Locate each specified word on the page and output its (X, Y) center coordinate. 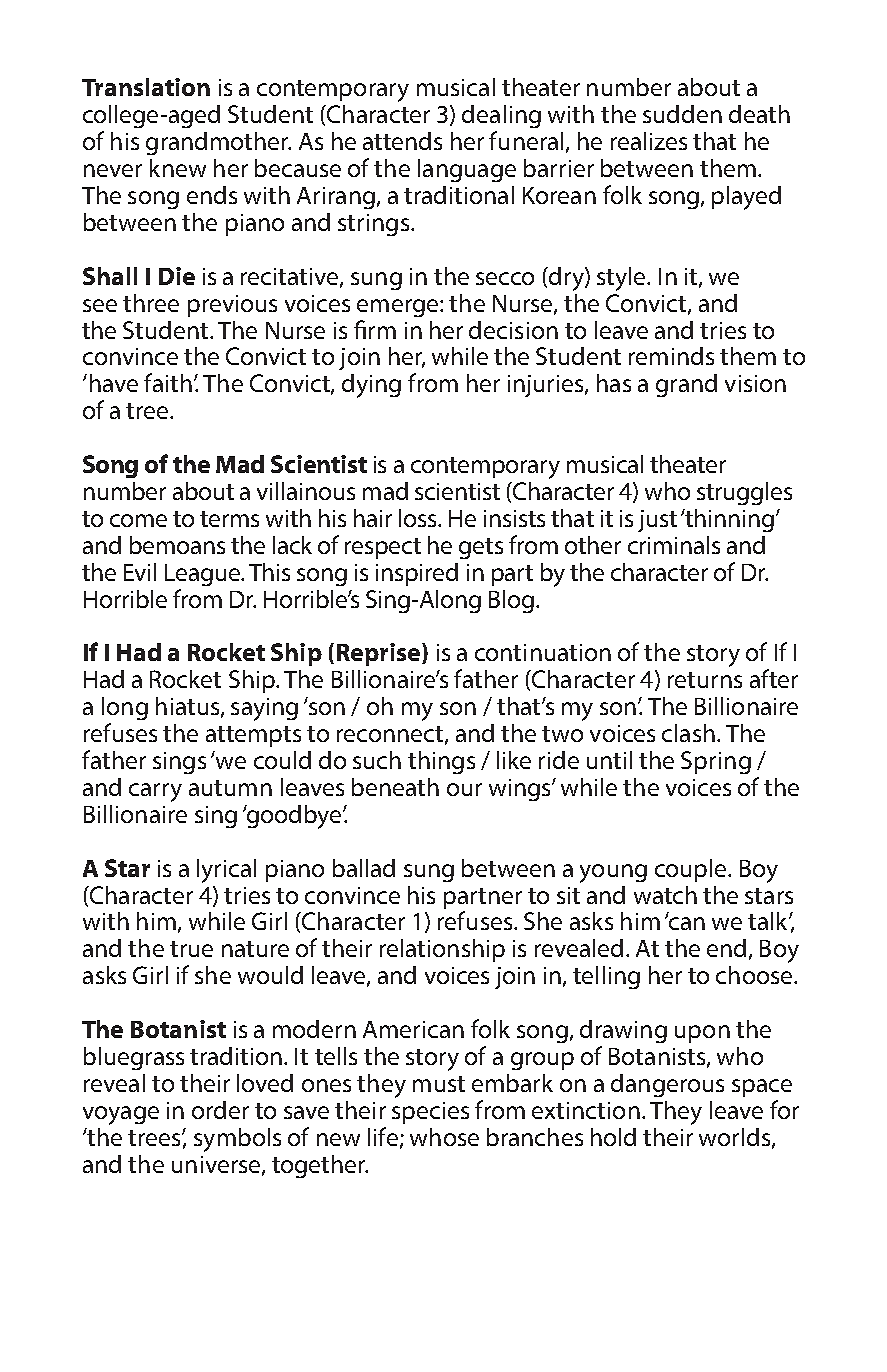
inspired (417, 574)
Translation (146, 87)
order (220, 1110)
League (203, 575)
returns (705, 680)
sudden (682, 114)
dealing (501, 116)
